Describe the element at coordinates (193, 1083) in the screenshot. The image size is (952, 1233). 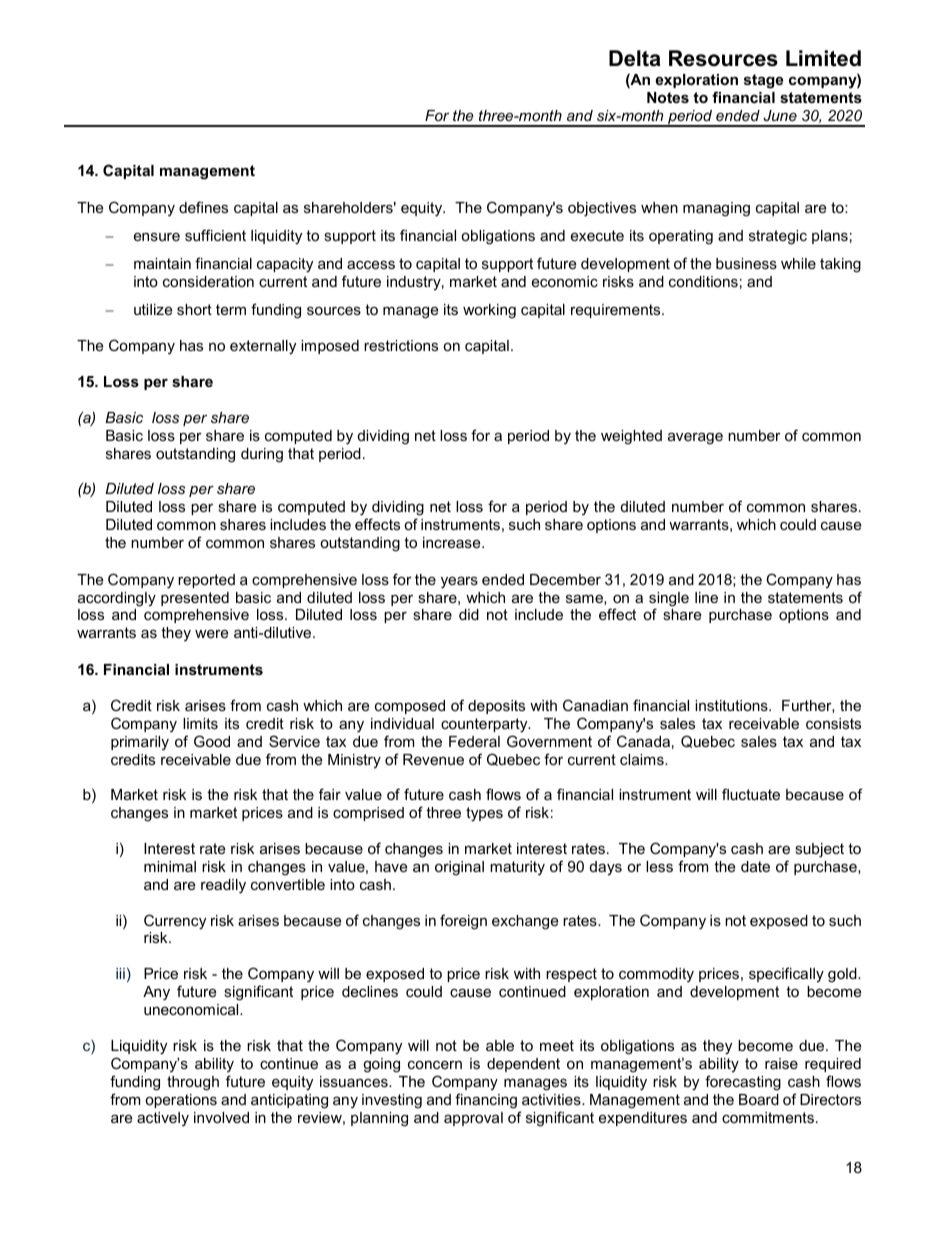
I see `through` at that location.
